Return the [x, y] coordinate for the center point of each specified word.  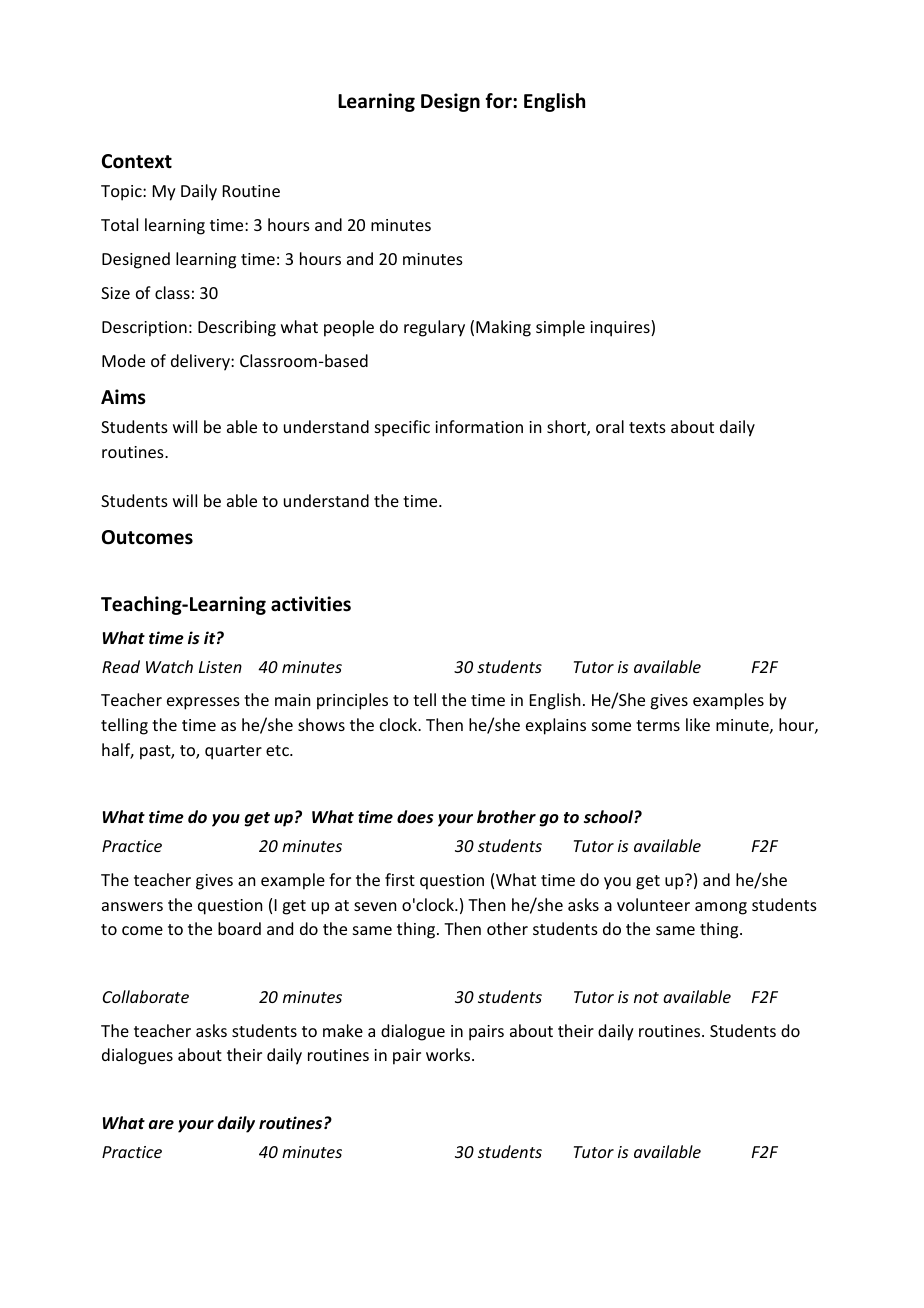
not [646, 997]
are [161, 1124]
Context [137, 161]
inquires [621, 328]
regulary [434, 328]
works [449, 1054]
